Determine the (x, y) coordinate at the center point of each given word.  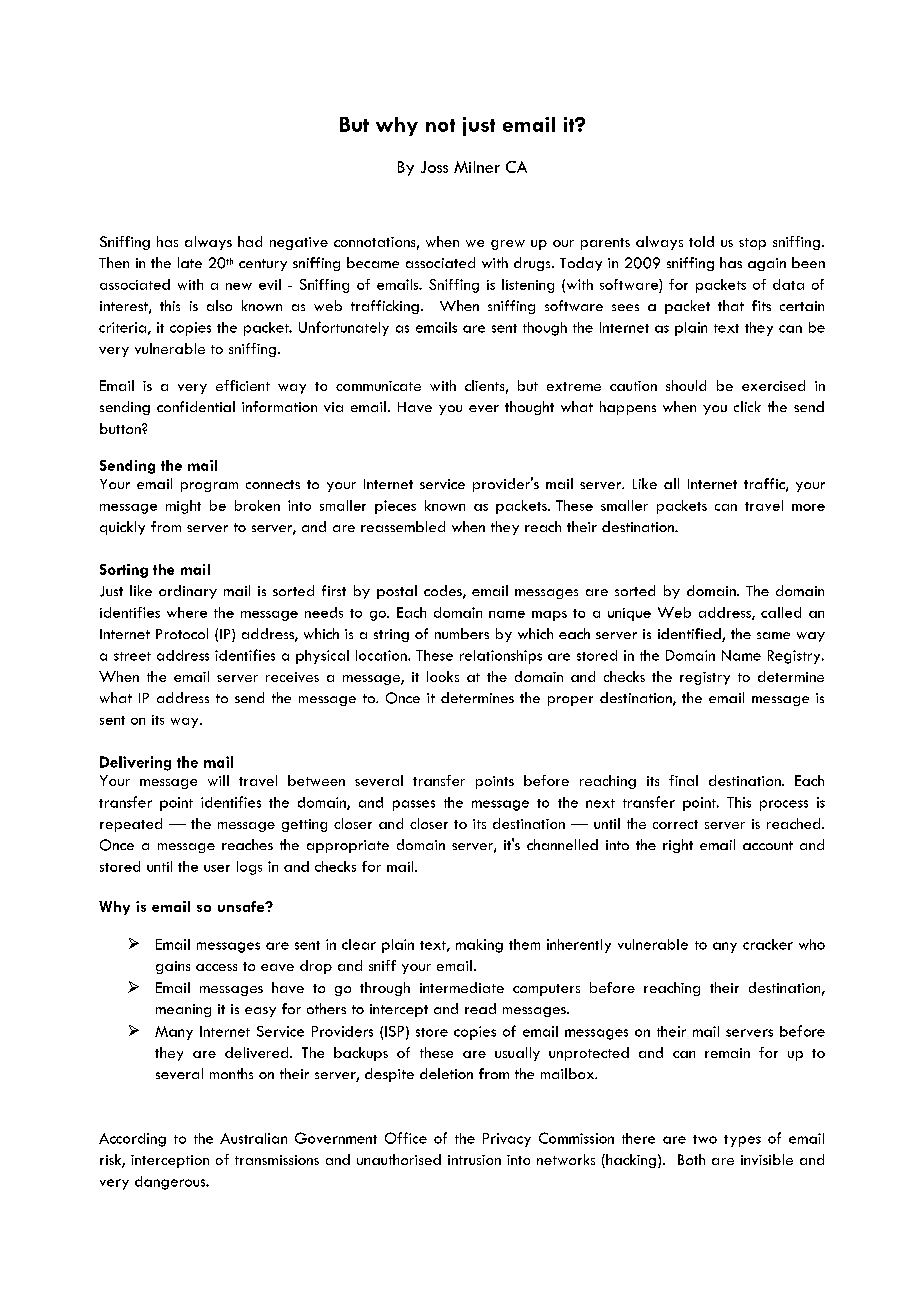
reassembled (403, 526)
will (218, 780)
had (250, 241)
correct (675, 824)
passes (414, 805)
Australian (253, 1138)
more (808, 507)
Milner (477, 167)
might (183, 507)
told (701, 241)
